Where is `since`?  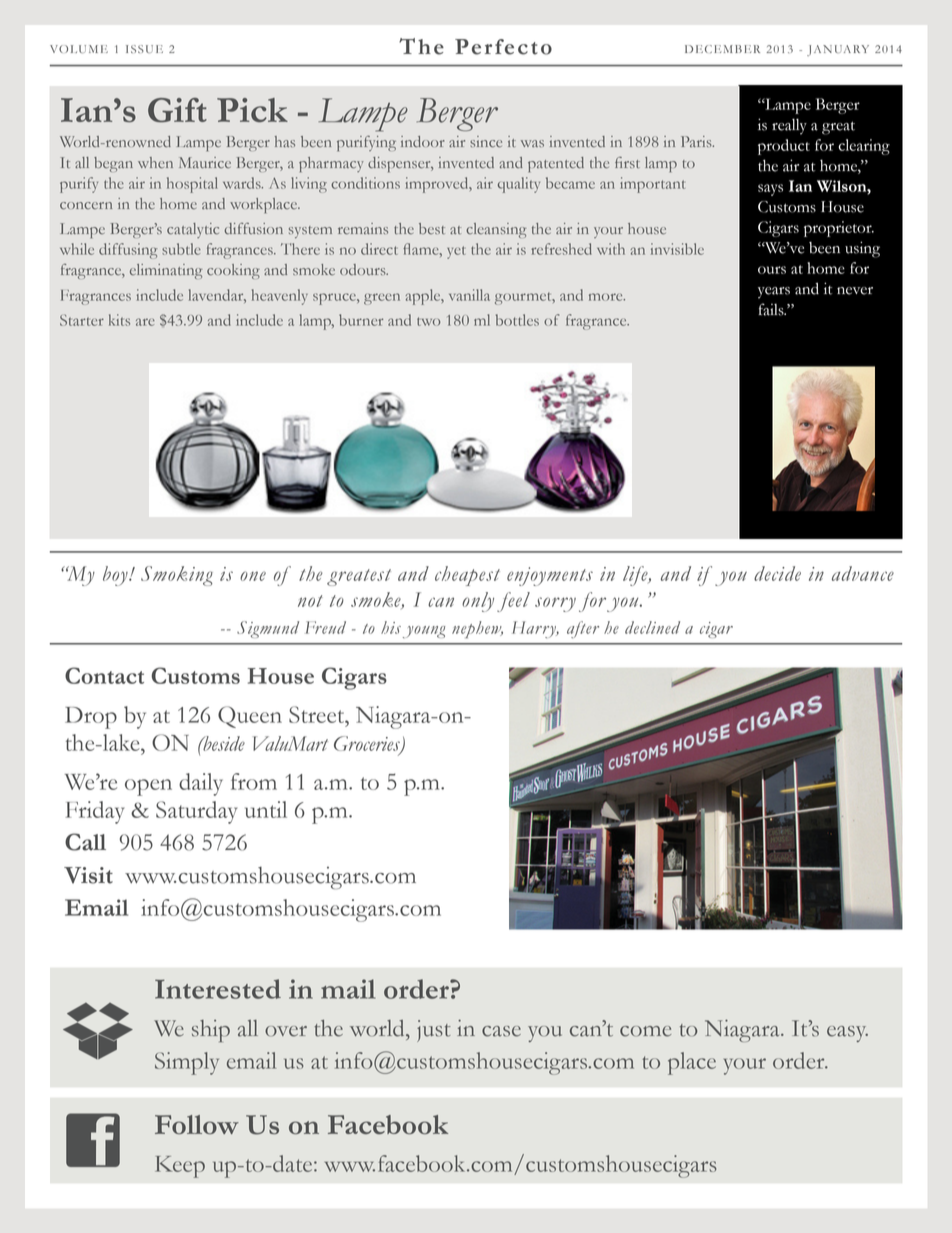 since is located at coordinates (486, 142).
